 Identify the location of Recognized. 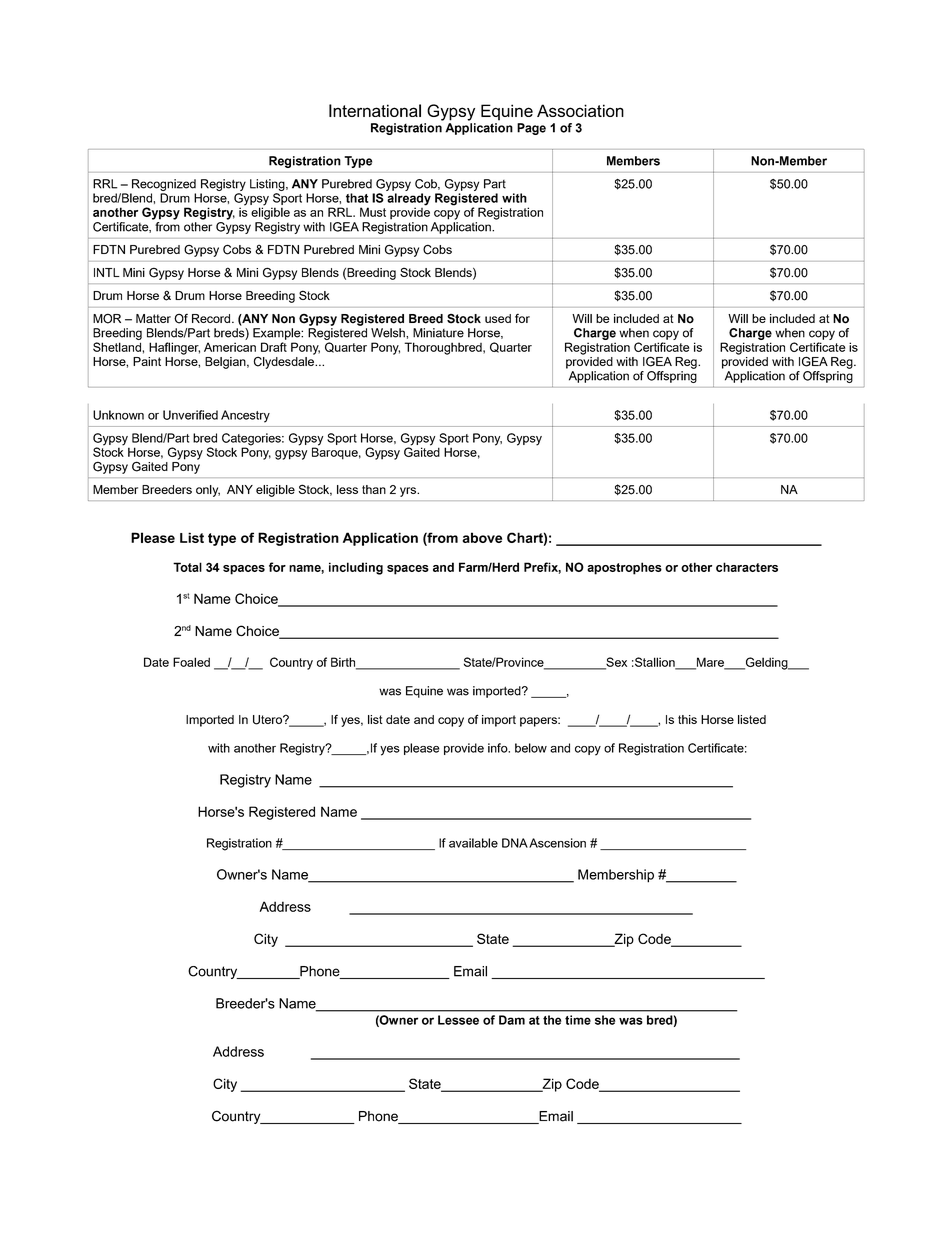
(164, 185).
